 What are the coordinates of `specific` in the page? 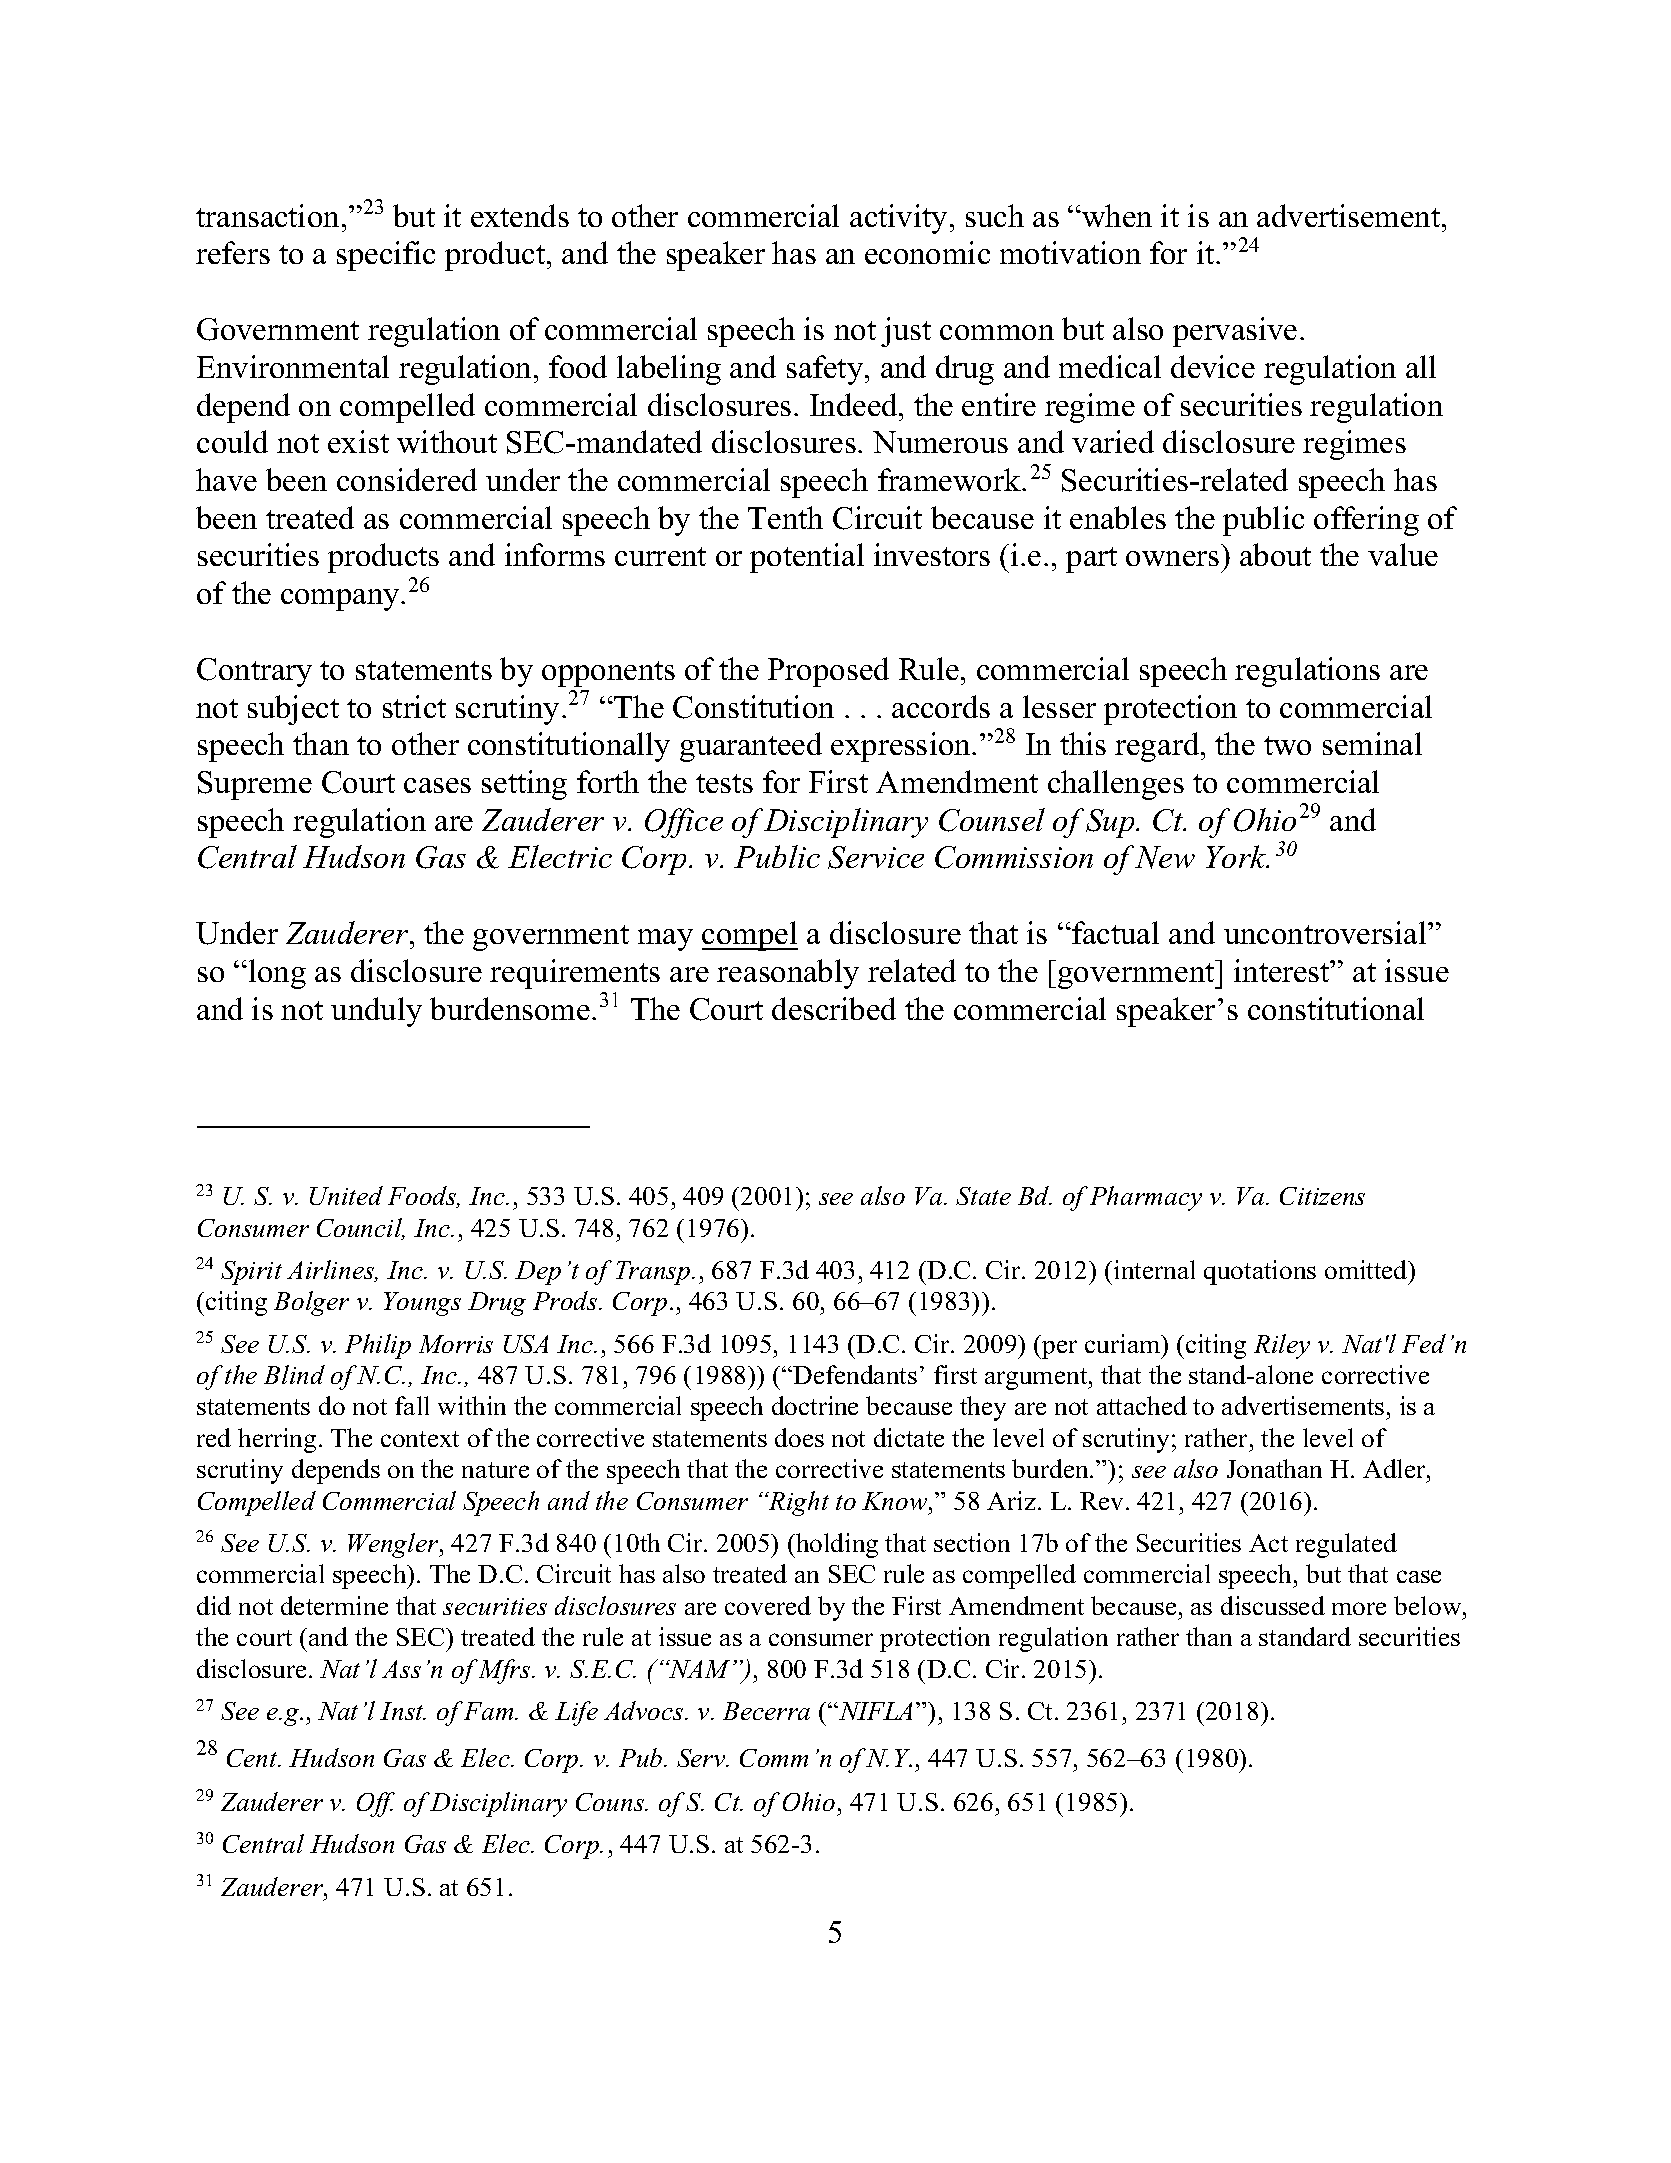 It's located at (386, 256).
